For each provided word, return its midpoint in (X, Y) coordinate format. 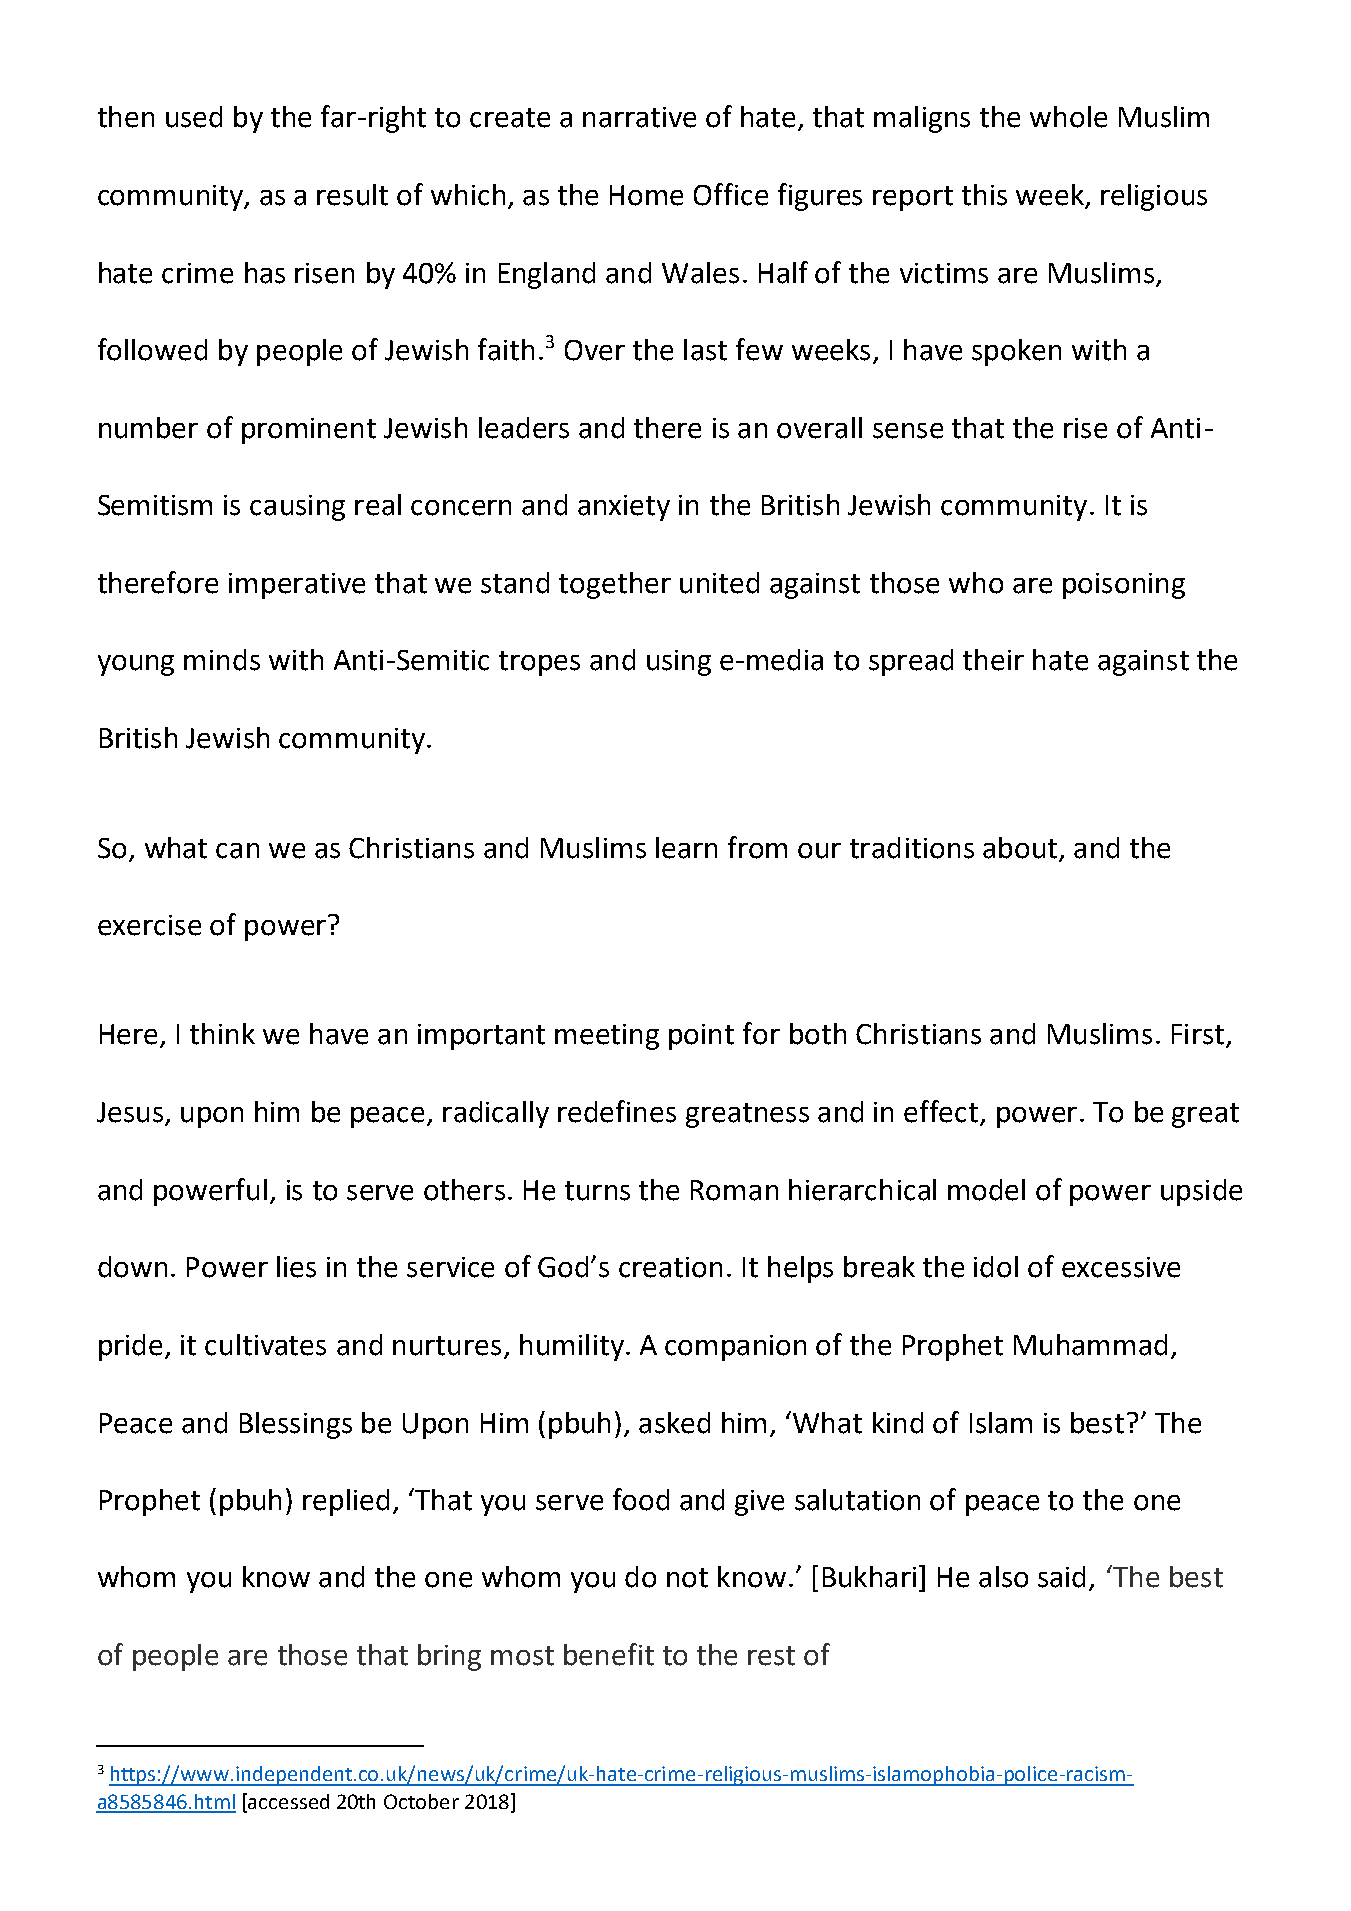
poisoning (1124, 586)
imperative (297, 586)
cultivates (265, 1345)
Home (646, 195)
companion (735, 1348)
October (421, 1801)
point (701, 1037)
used (194, 117)
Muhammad (1090, 1345)
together (615, 585)
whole (1068, 117)
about (1020, 848)
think (222, 1034)
